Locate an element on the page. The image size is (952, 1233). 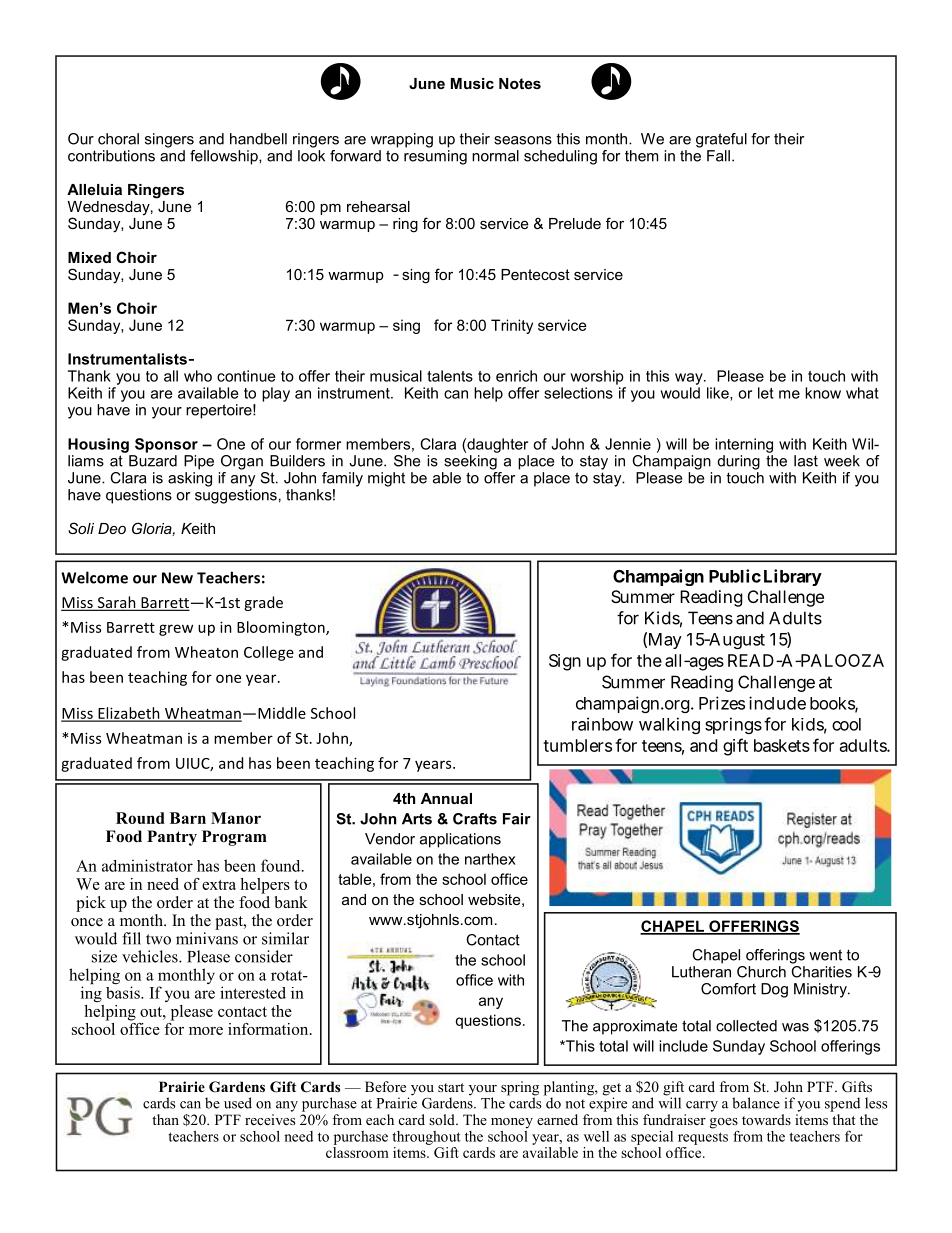
cool is located at coordinates (846, 724).
